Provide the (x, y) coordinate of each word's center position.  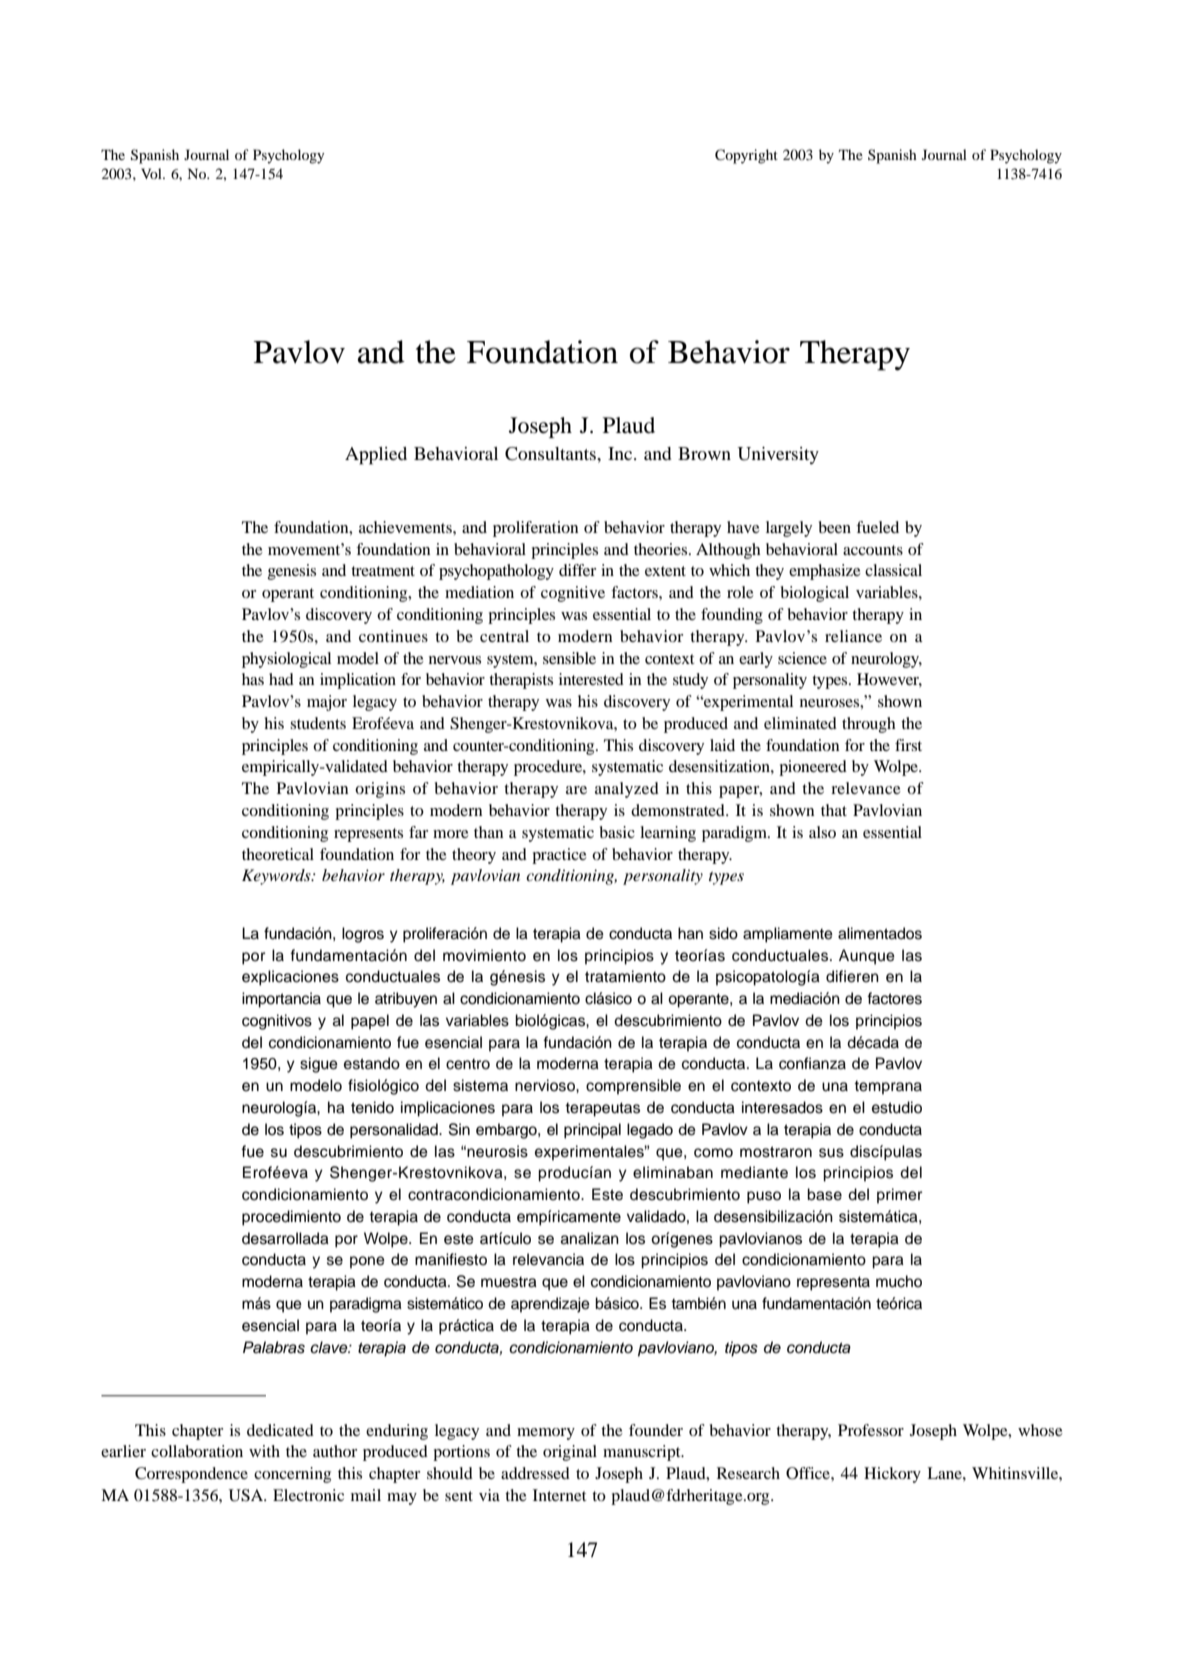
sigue (319, 1065)
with (264, 1451)
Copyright (746, 156)
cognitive (573, 594)
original (570, 1453)
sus (831, 1153)
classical (893, 570)
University (778, 455)
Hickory (892, 1475)
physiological (286, 660)
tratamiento (625, 976)
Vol (152, 173)
